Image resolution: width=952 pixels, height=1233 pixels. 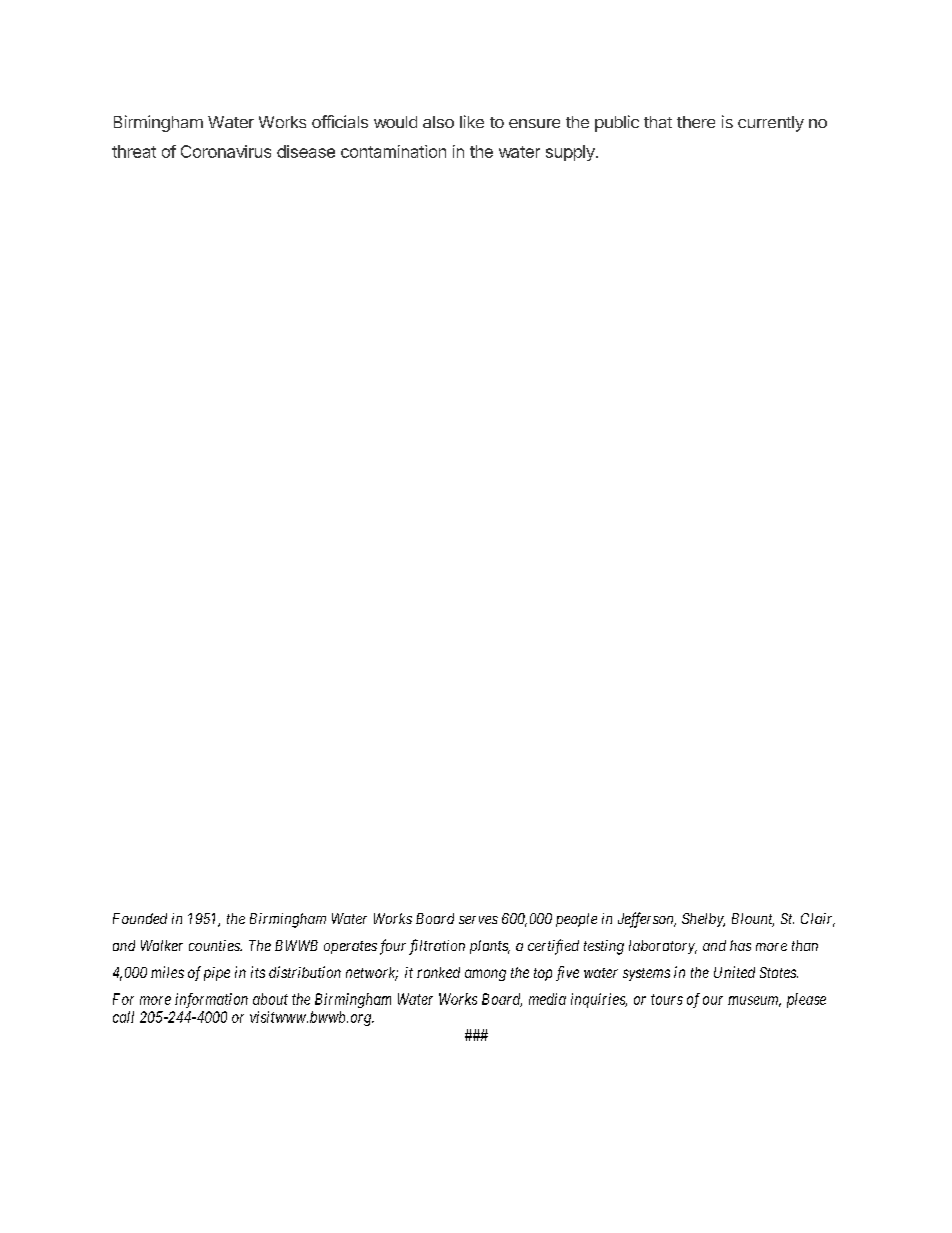 What do you see at coordinates (478, 920) in the screenshot?
I see `serves` at bounding box center [478, 920].
